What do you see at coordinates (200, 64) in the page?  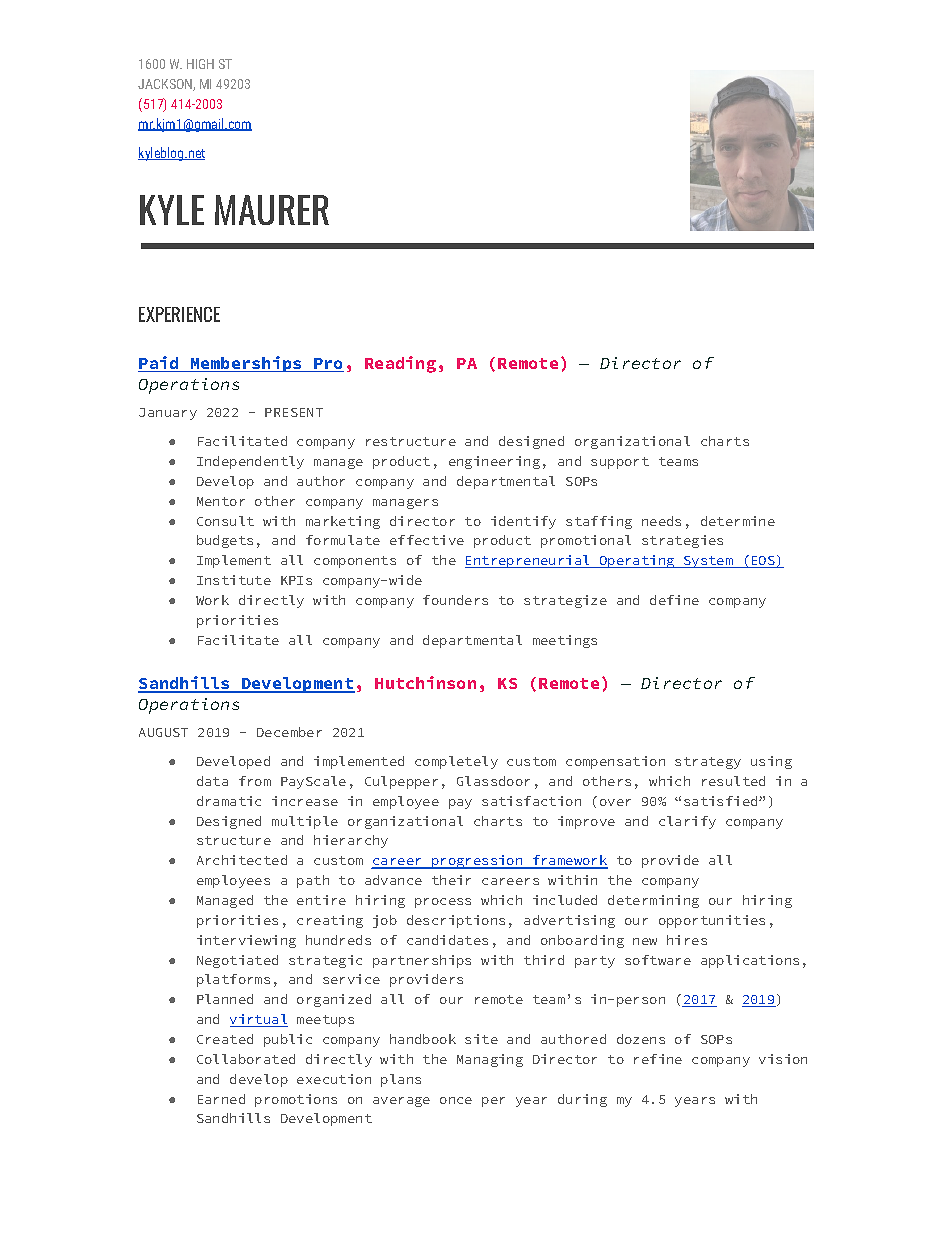 I see `HIGH` at bounding box center [200, 64].
